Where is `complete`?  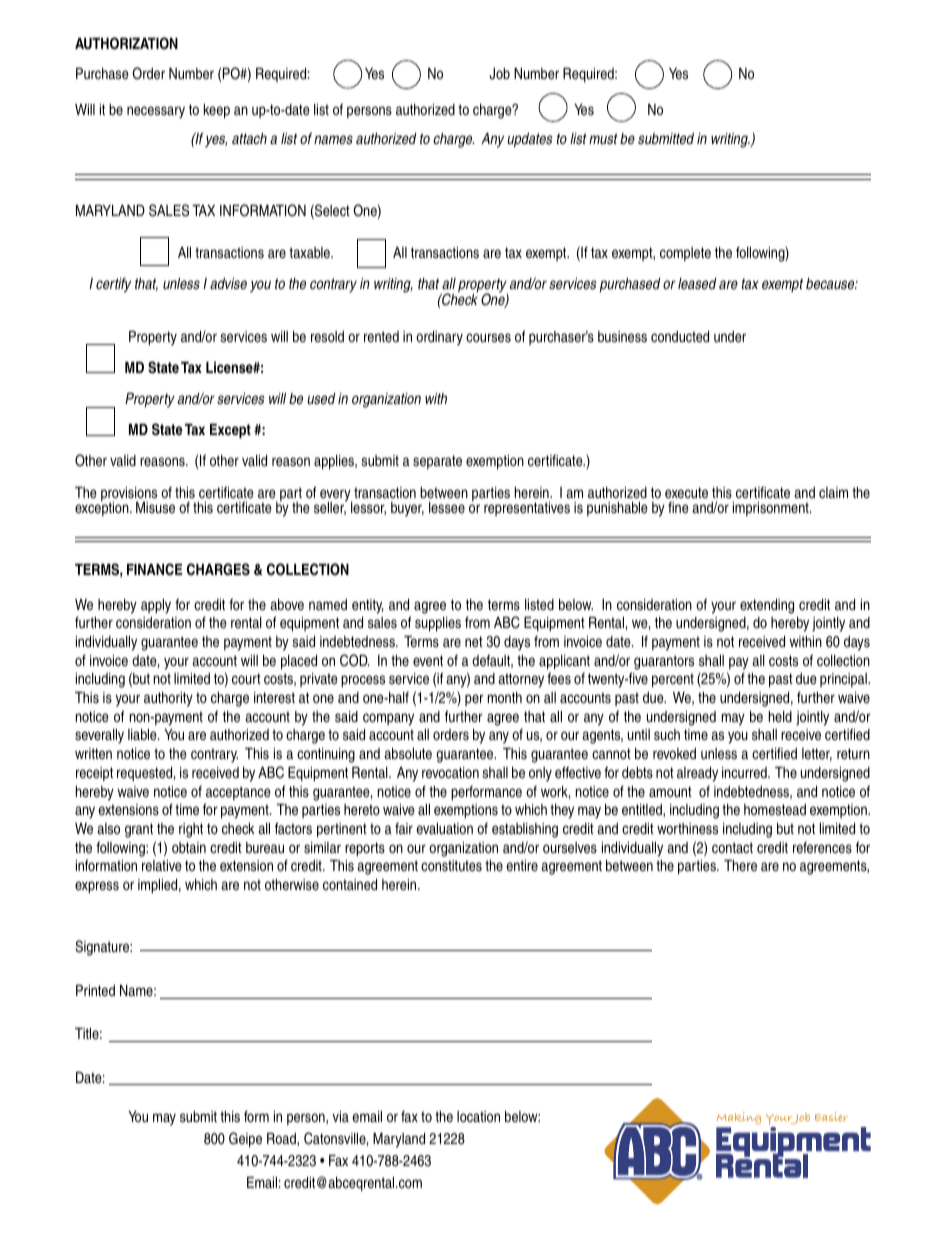
complete is located at coordinates (685, 254).
